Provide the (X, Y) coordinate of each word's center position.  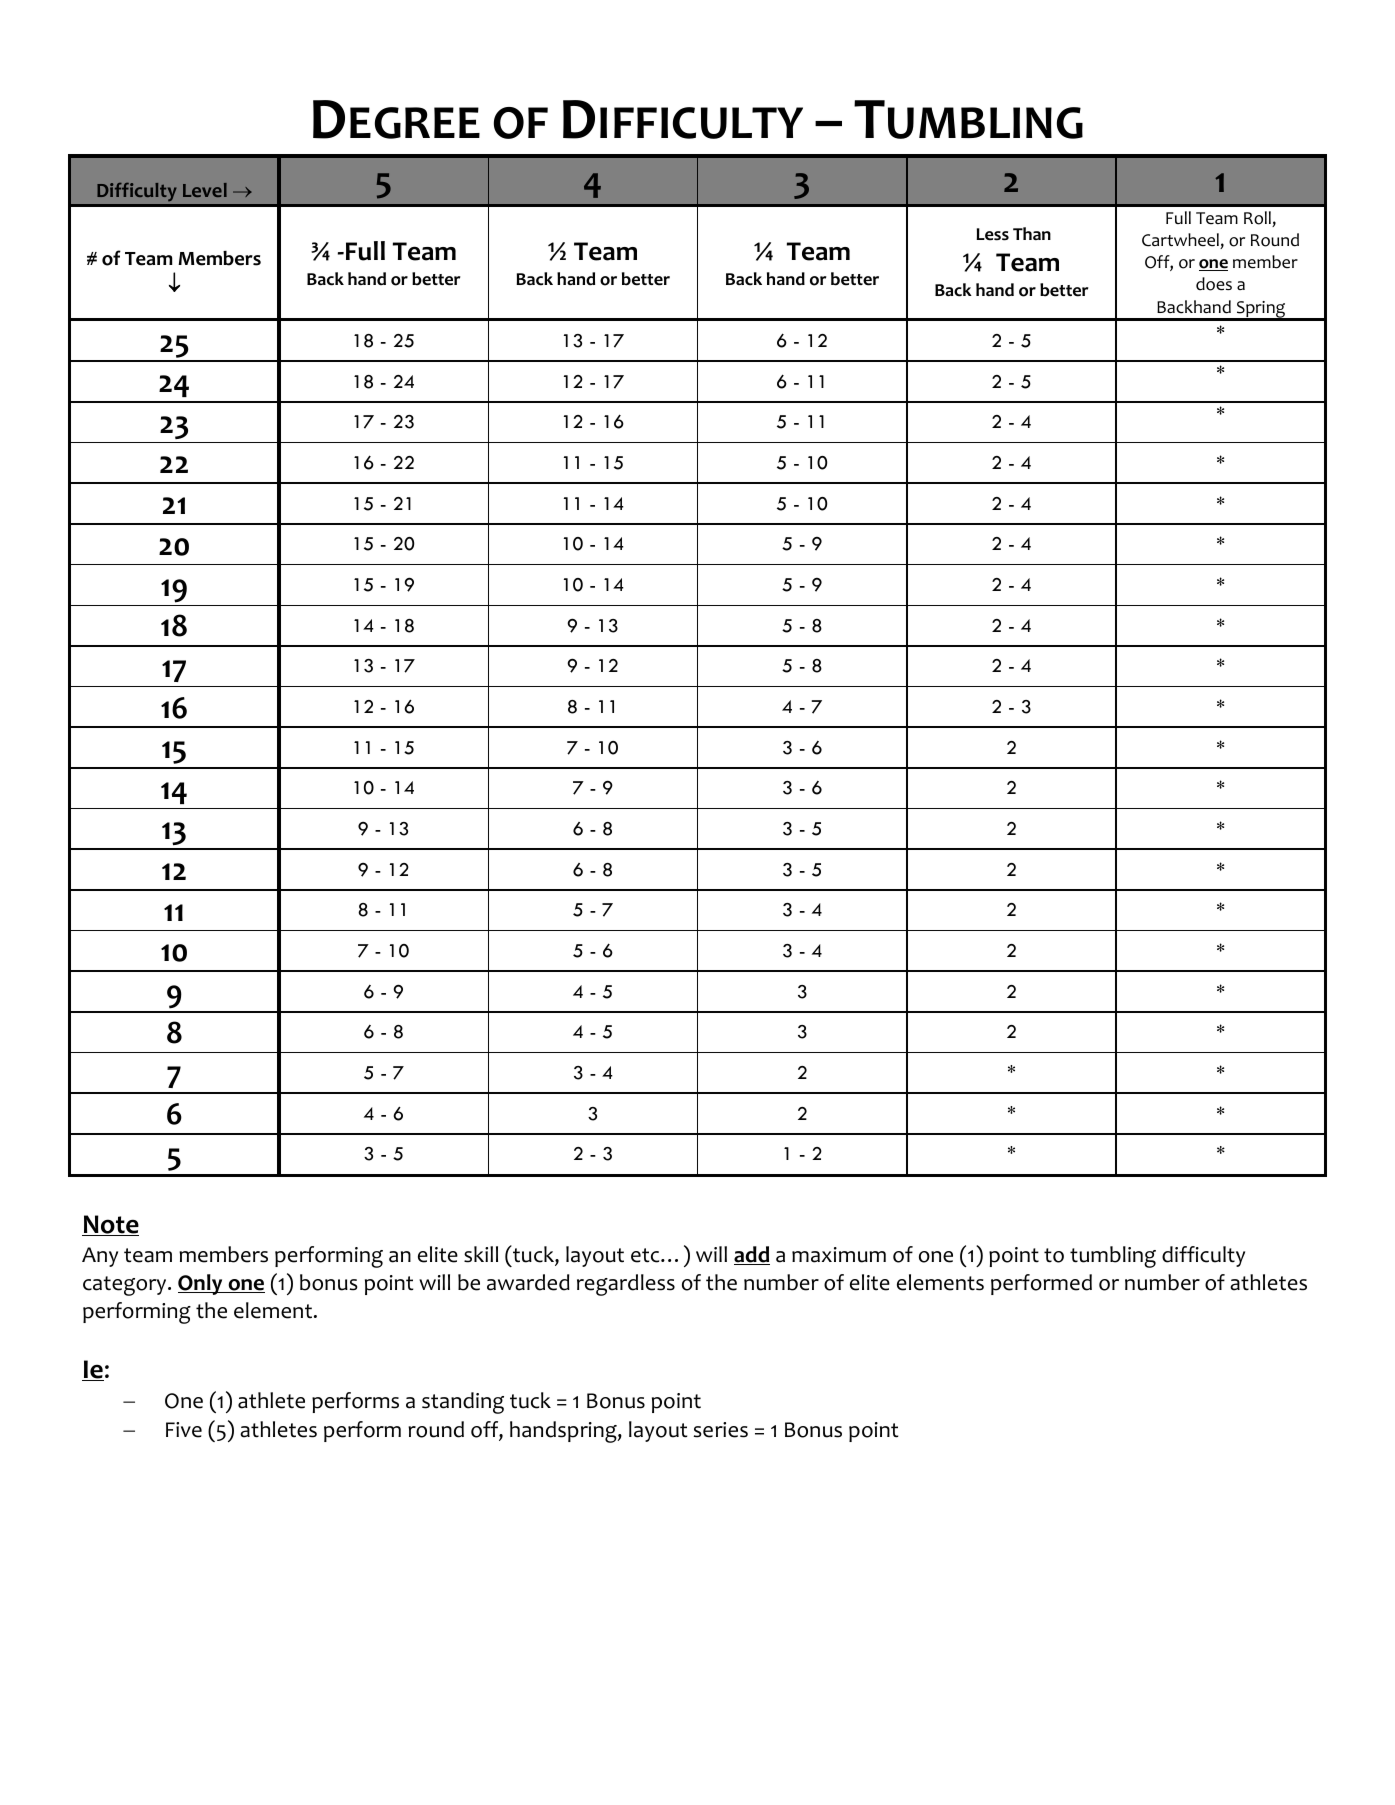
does (1214, 284)
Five (184, 1430)
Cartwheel (1181, 241)
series (721, 1430)
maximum (839, 1255)
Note (110, 1225)
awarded (528, 1282)
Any (100, 1257)
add (752, 1255)
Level (205, 190)
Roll (1258, 219)
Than (1032, 233)
